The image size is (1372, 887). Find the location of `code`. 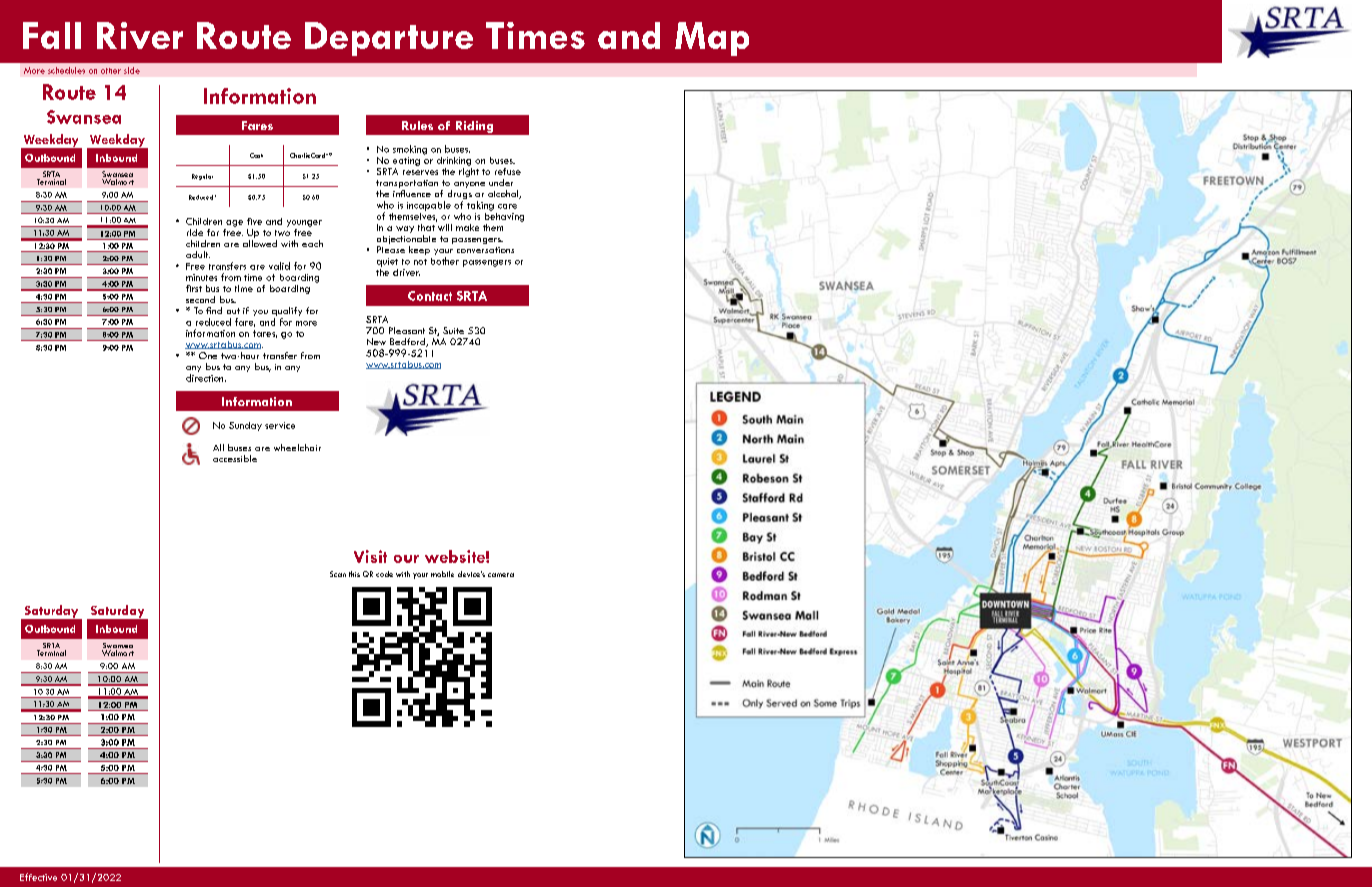

code is located at coordinates (384, 574).
